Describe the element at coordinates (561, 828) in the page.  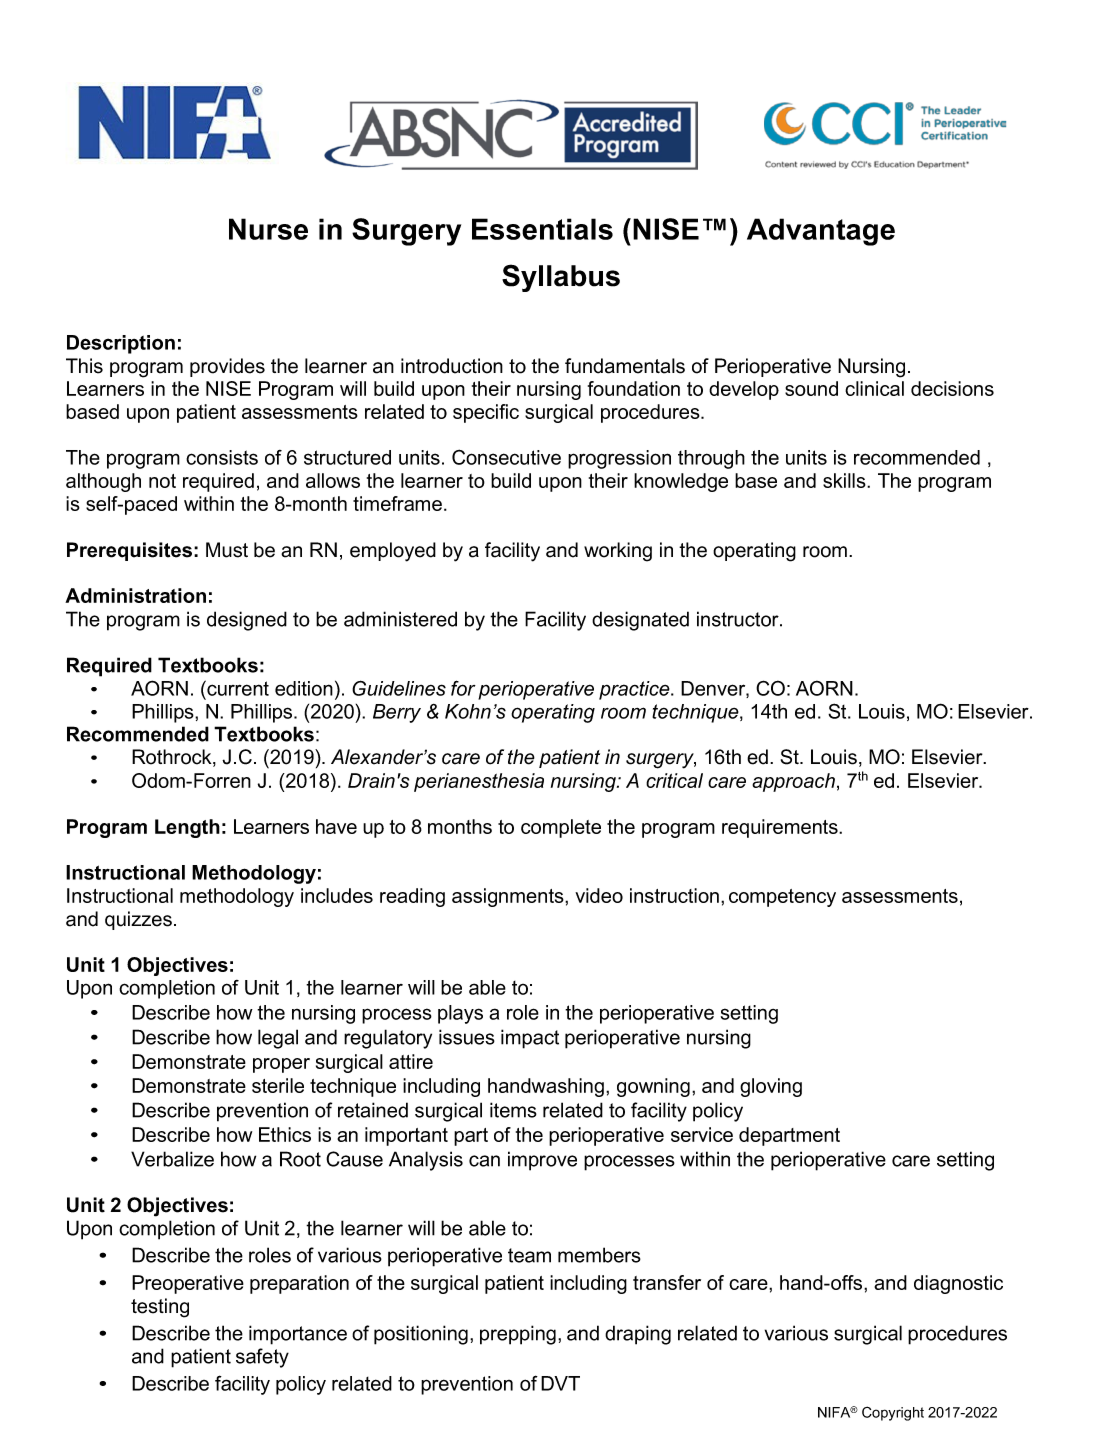
I see `complete` at that location.
